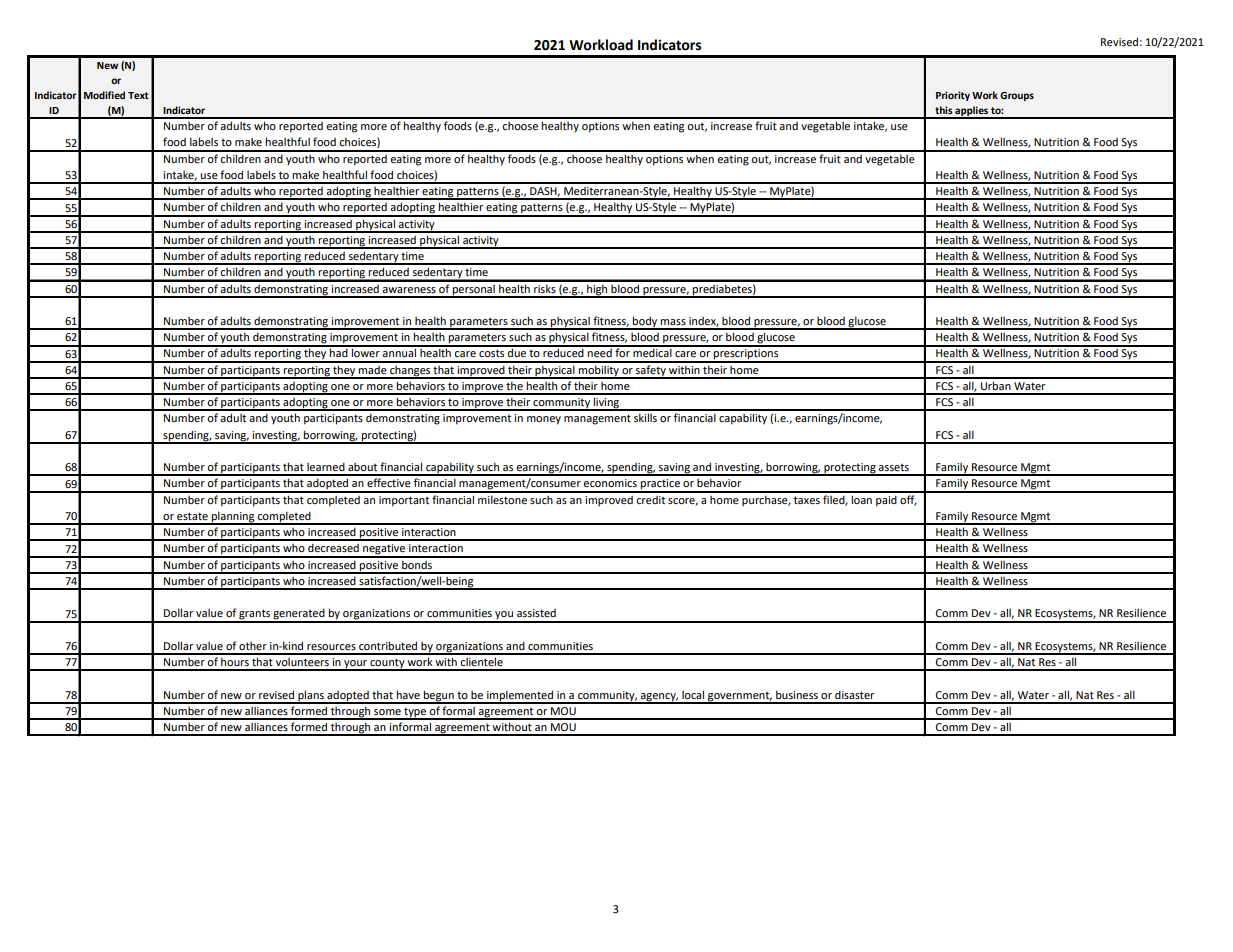 This image has height=952, width=1233. What do you see at coordinates (520, 696) in the image?
I see `implemented` at bounding box center [520, 696].
